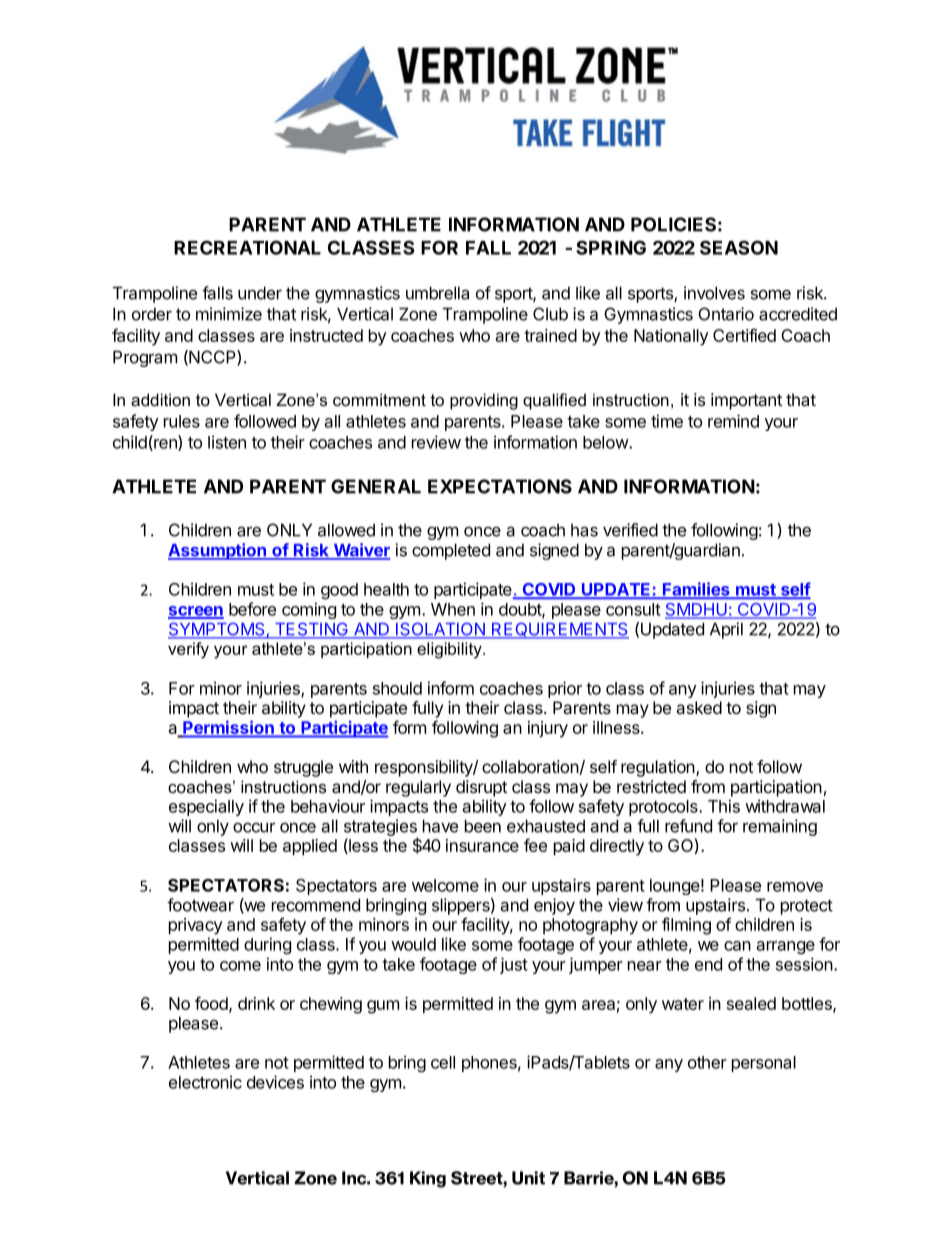 The height and width of the screenshot is (1233, 952). I want to click on involves, so click(714, 293).
